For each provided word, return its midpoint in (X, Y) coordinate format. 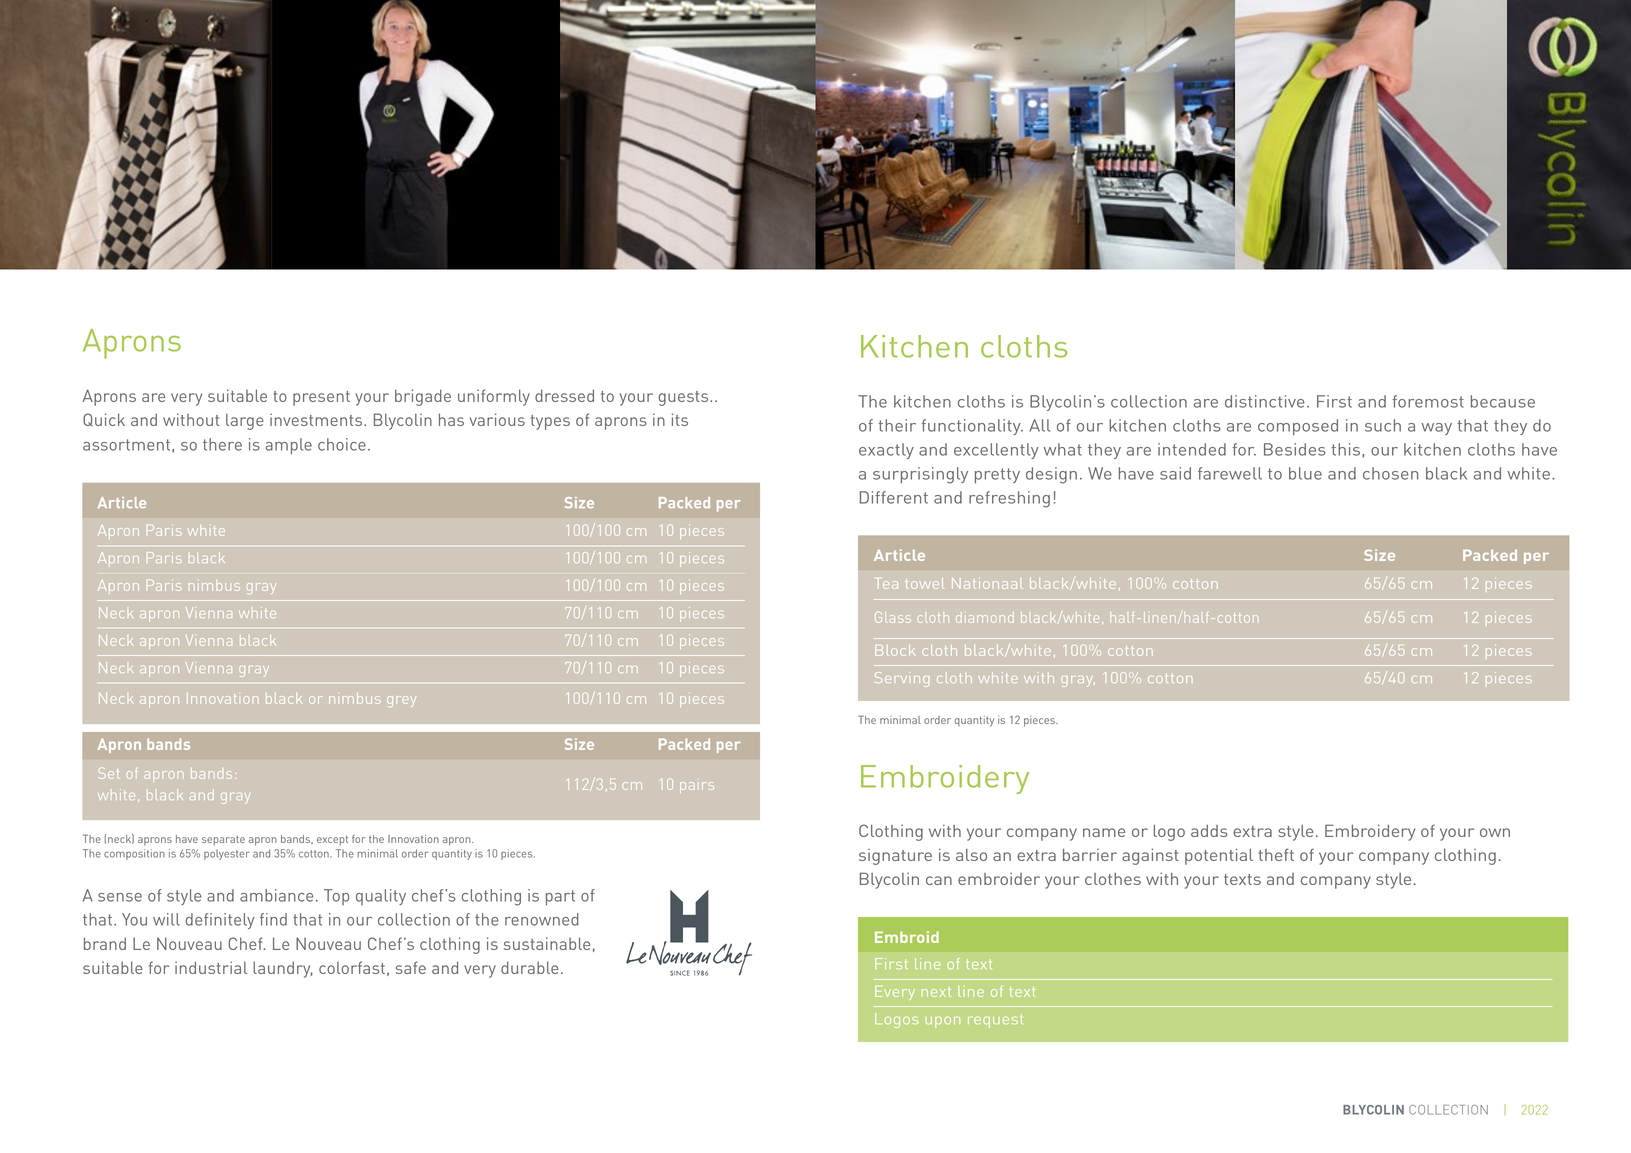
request (995, 1021)
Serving (902, 679)
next (936, 992)
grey (401, 701)
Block (895, 650)
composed (1298, 427)
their (897, 425)
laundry (283, 969)
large (245, 421)
